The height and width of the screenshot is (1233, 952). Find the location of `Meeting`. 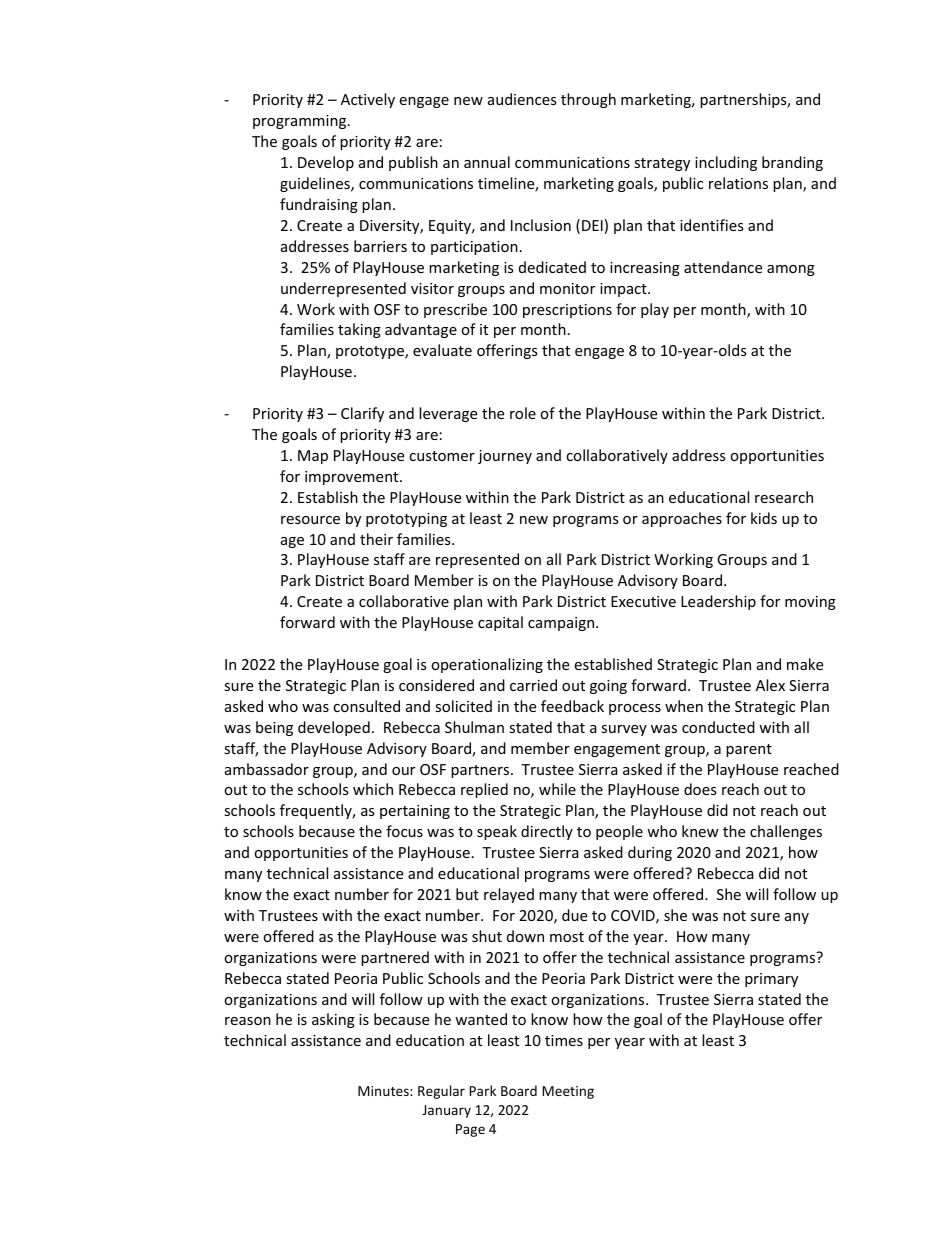

Meeting is located at coordinates (568, 1092).
